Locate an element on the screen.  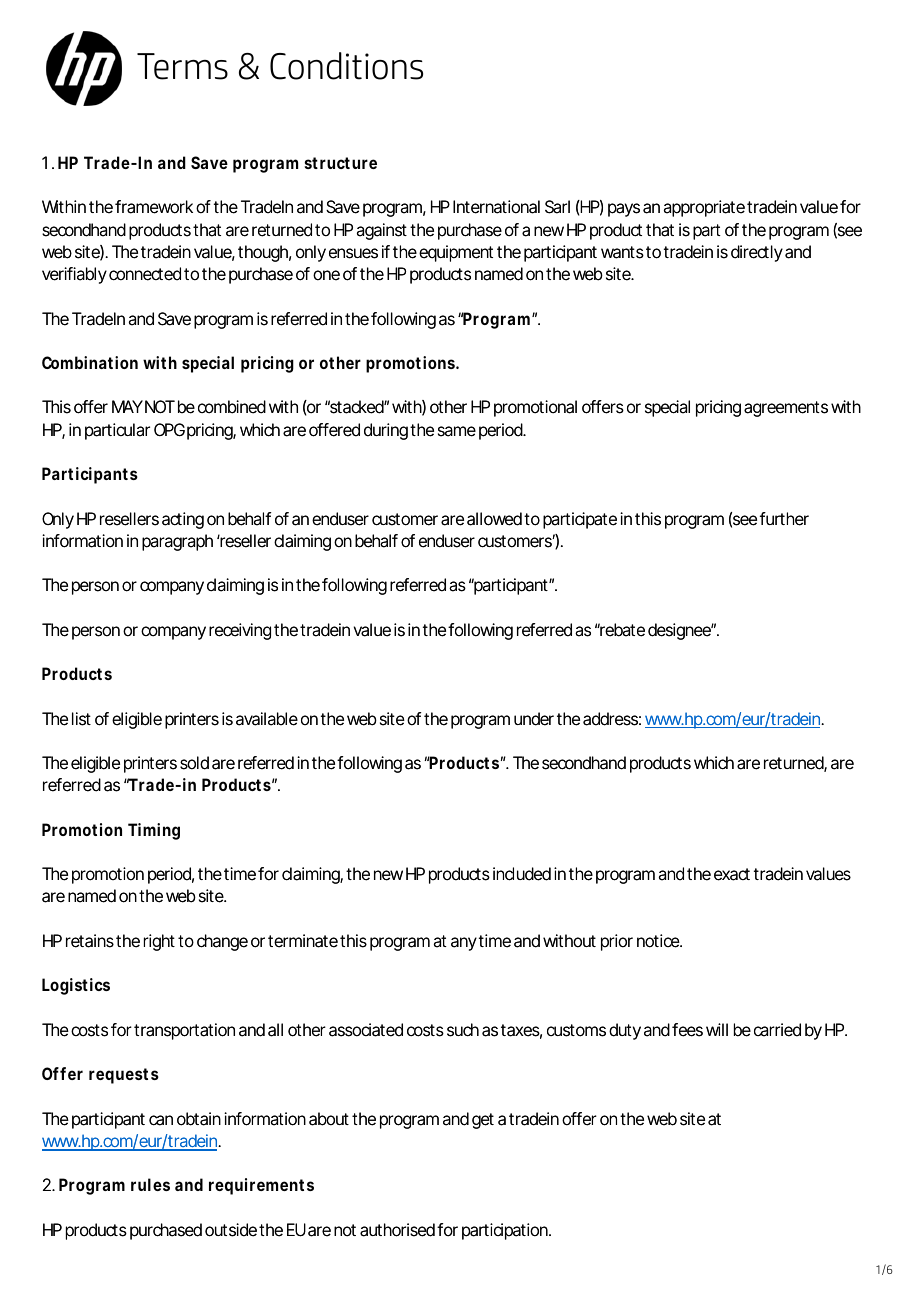
right is located at coordinates (159, 942).
